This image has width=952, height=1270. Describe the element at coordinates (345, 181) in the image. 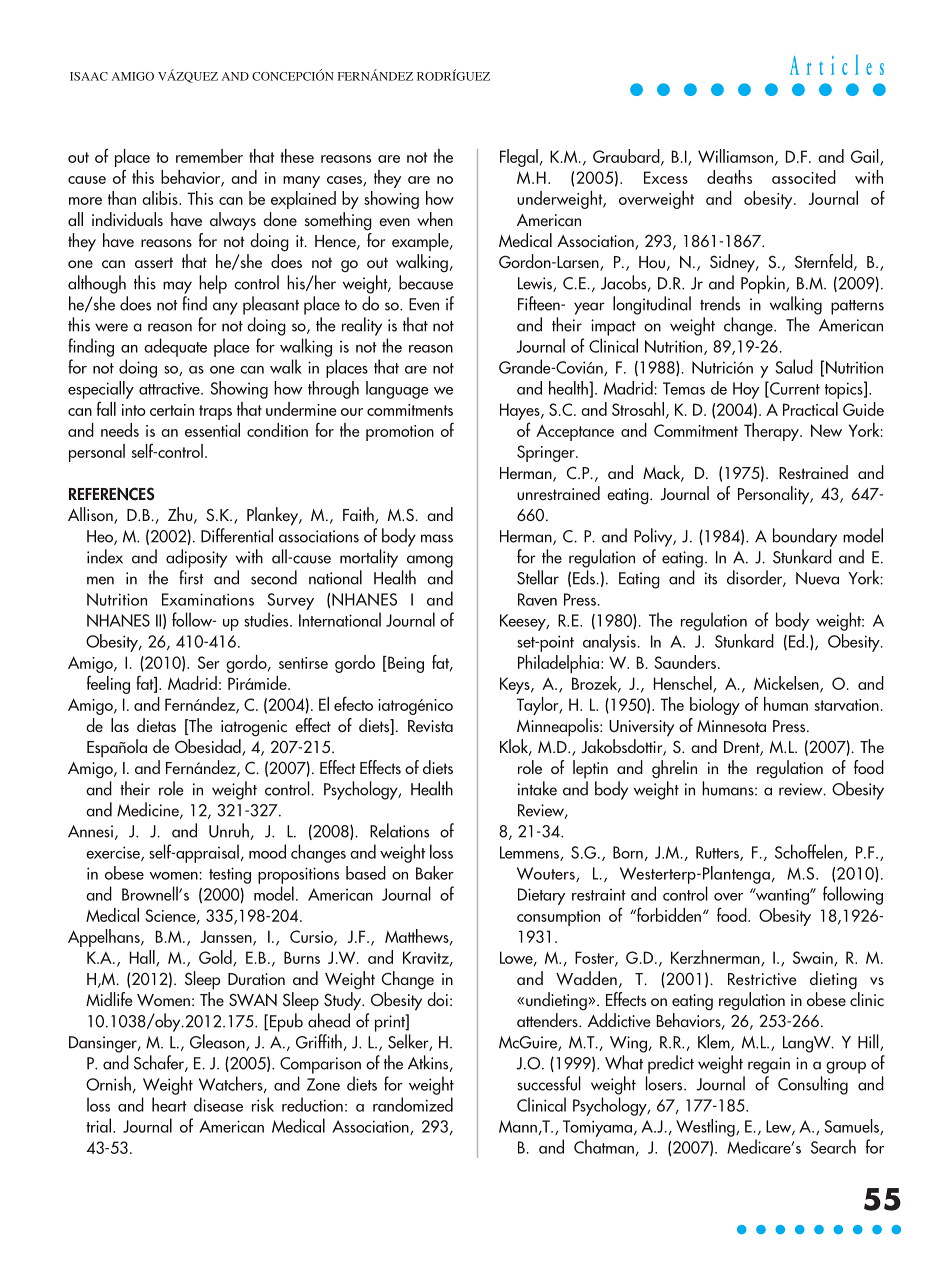

I see `cases` at that location.
